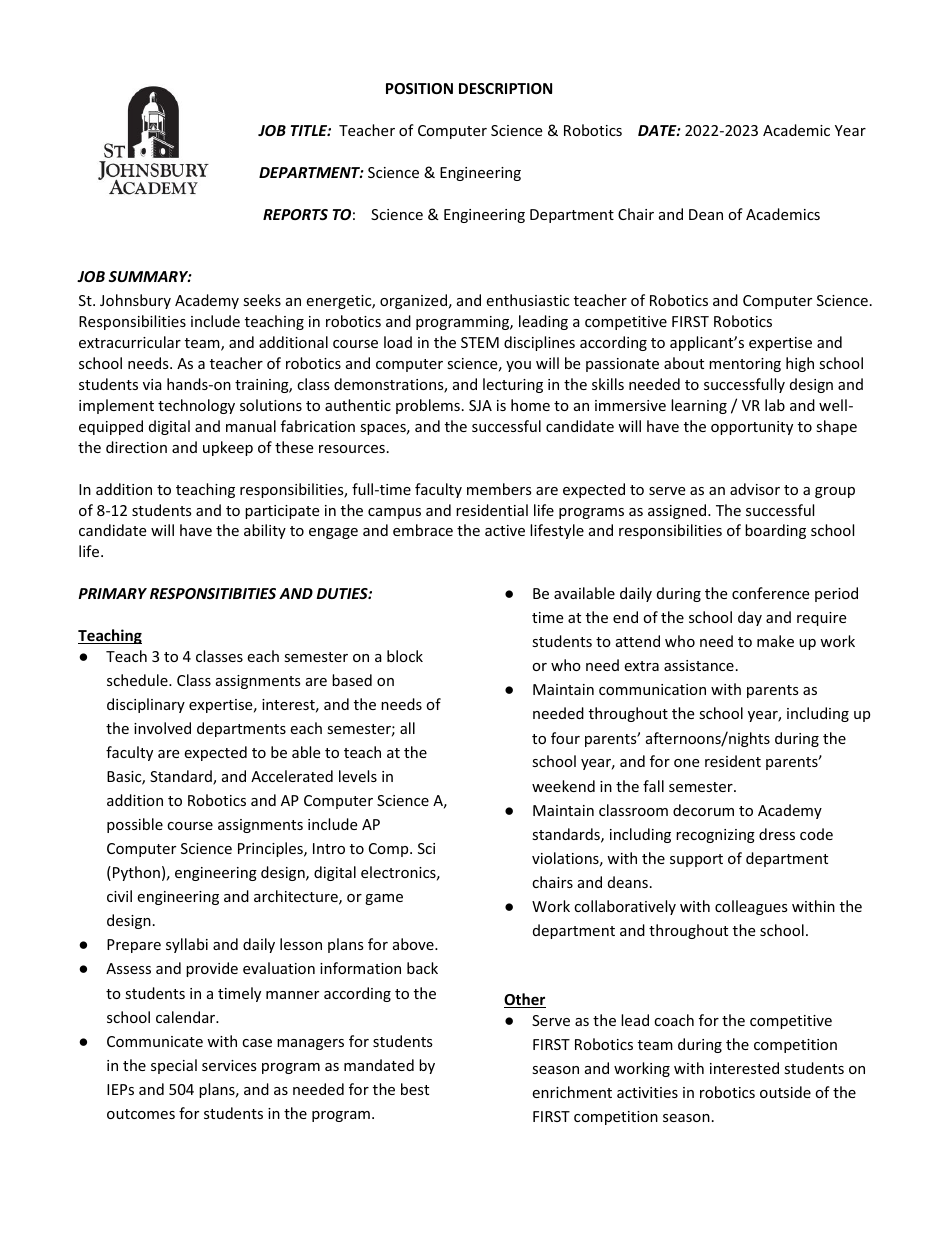 Image resolution: width=952 pixels, height=1233 pixels. I want to click on conference, so click(770, 593).
